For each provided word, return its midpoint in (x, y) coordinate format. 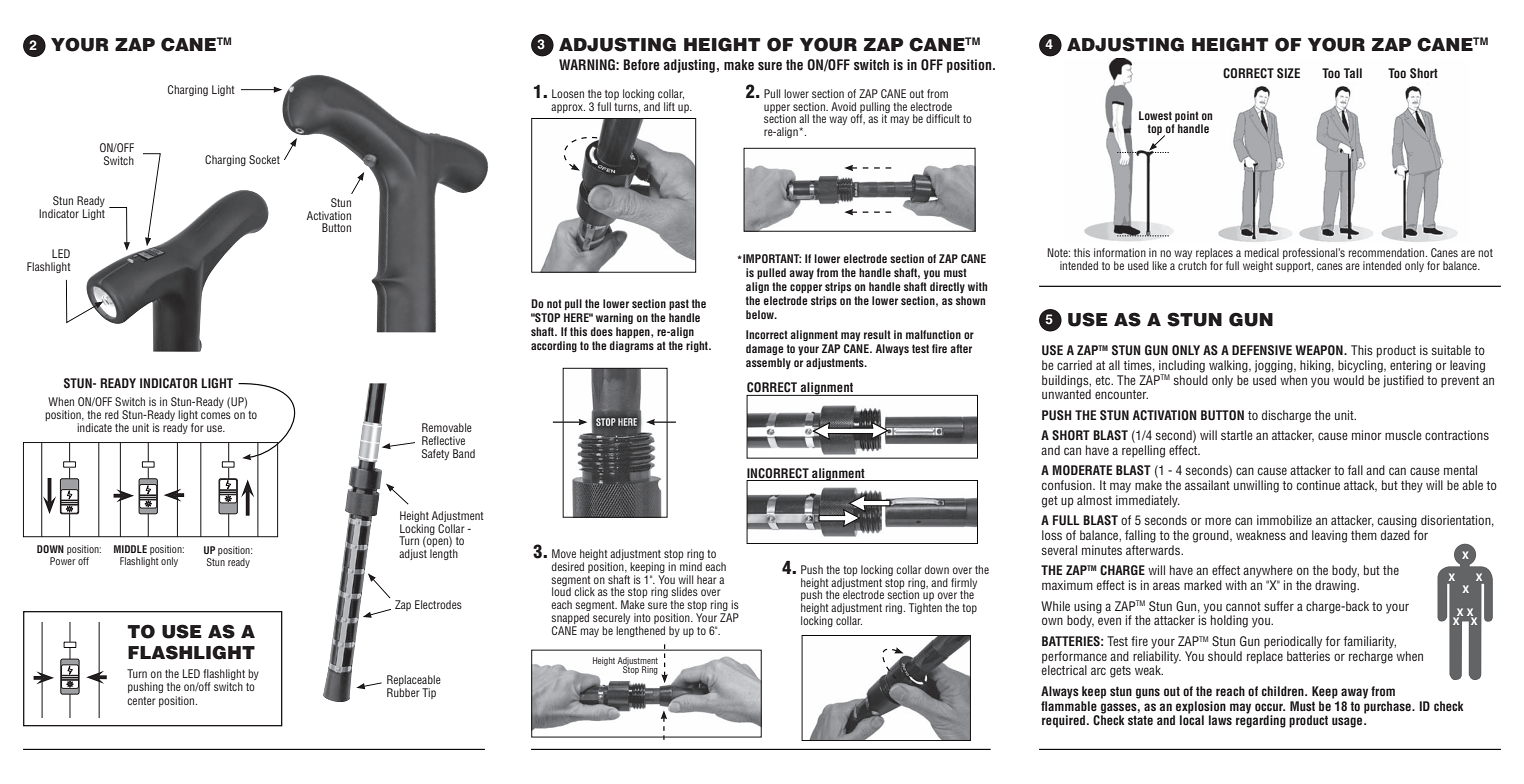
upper (777, 109)
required (1063, 721)
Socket (264, 159)
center (141, 701)
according (554, 346)
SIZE (1288, 73)
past (679, 304)
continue (1318, 485)
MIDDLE (130, 549)
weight (1258, 266)
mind (691, 566)
